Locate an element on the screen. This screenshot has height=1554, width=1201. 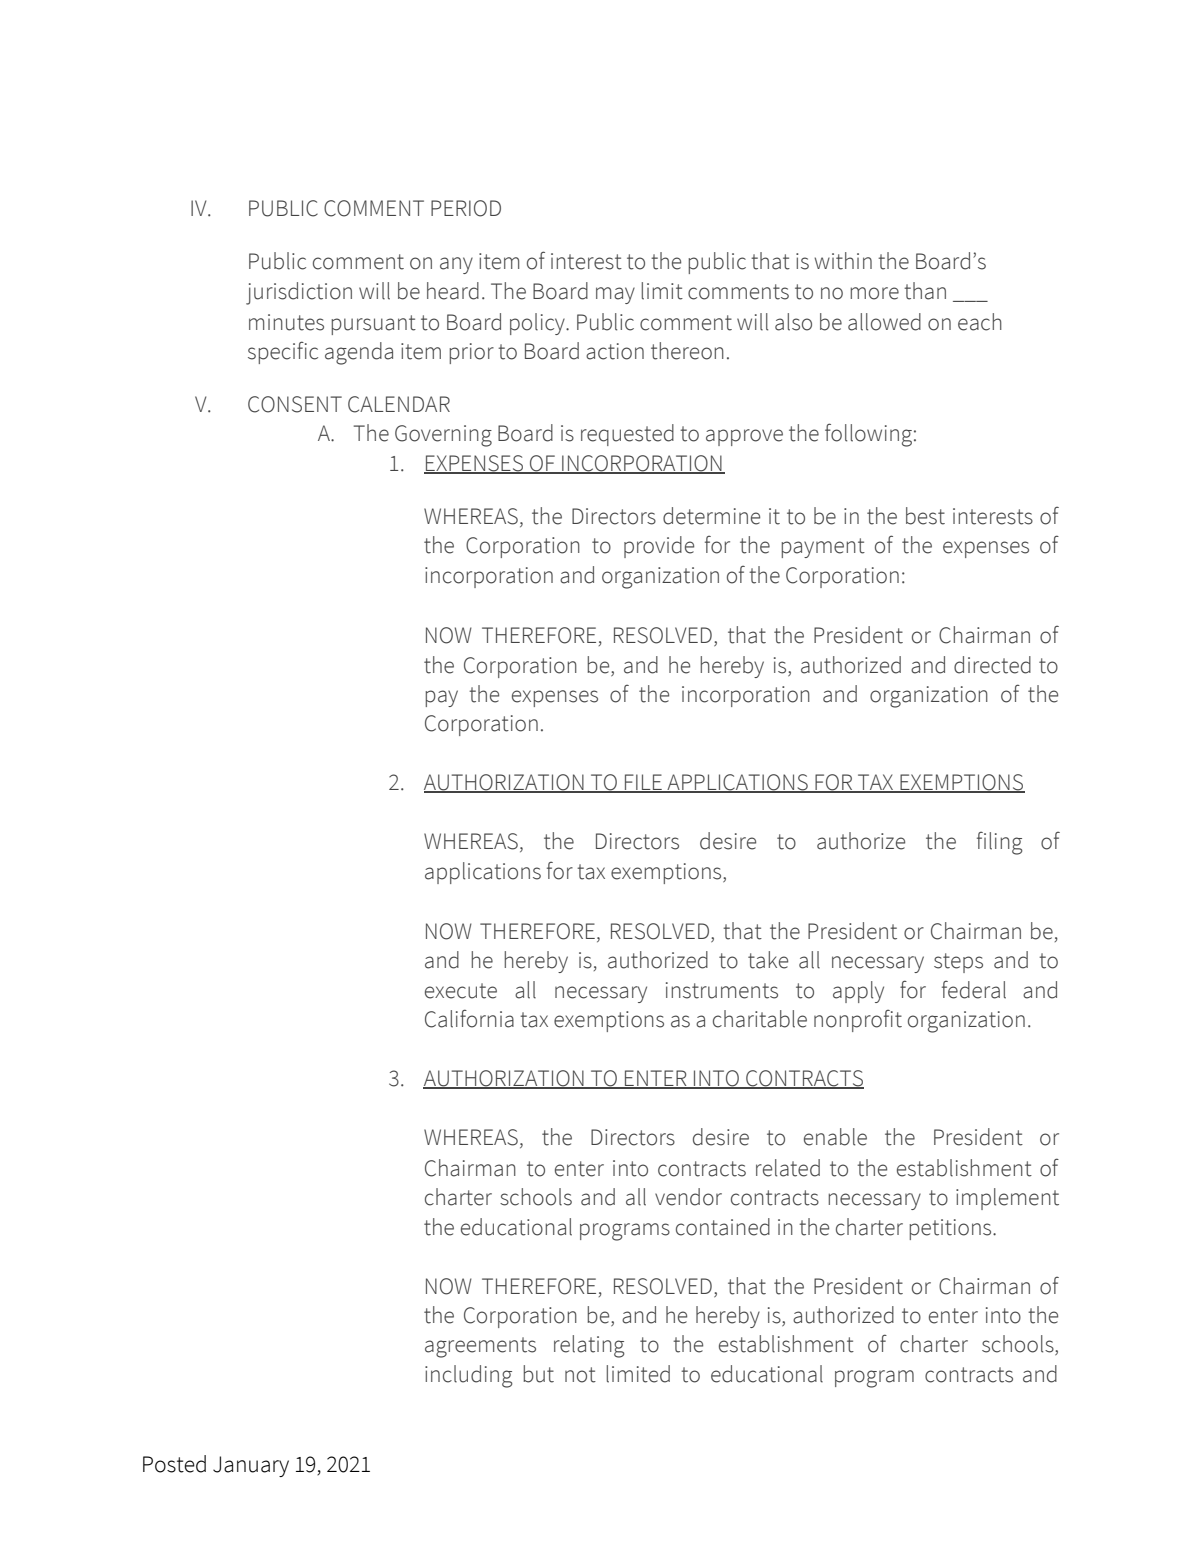
directed is located at coordinates (992, 665).
